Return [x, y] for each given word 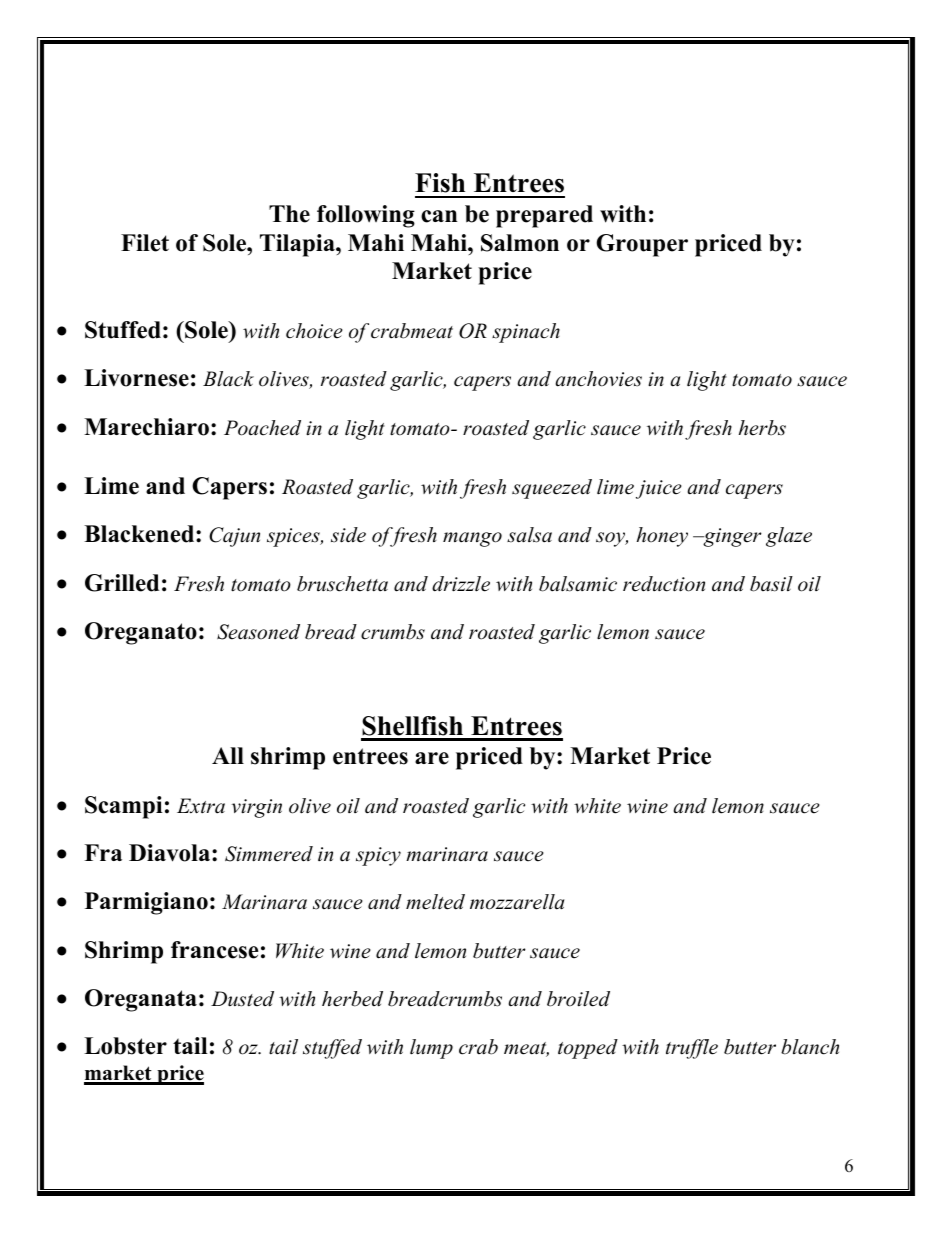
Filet [145, 243]
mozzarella [517, 902]
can [439, 216]
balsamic [578, 584]
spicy [378, 856]
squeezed [552, 489]
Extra [201, 806]
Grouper [642, 245]
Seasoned [258, 632]
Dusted [242, 999]
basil [771, 584]
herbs [762, 428]
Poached [262, 428]
